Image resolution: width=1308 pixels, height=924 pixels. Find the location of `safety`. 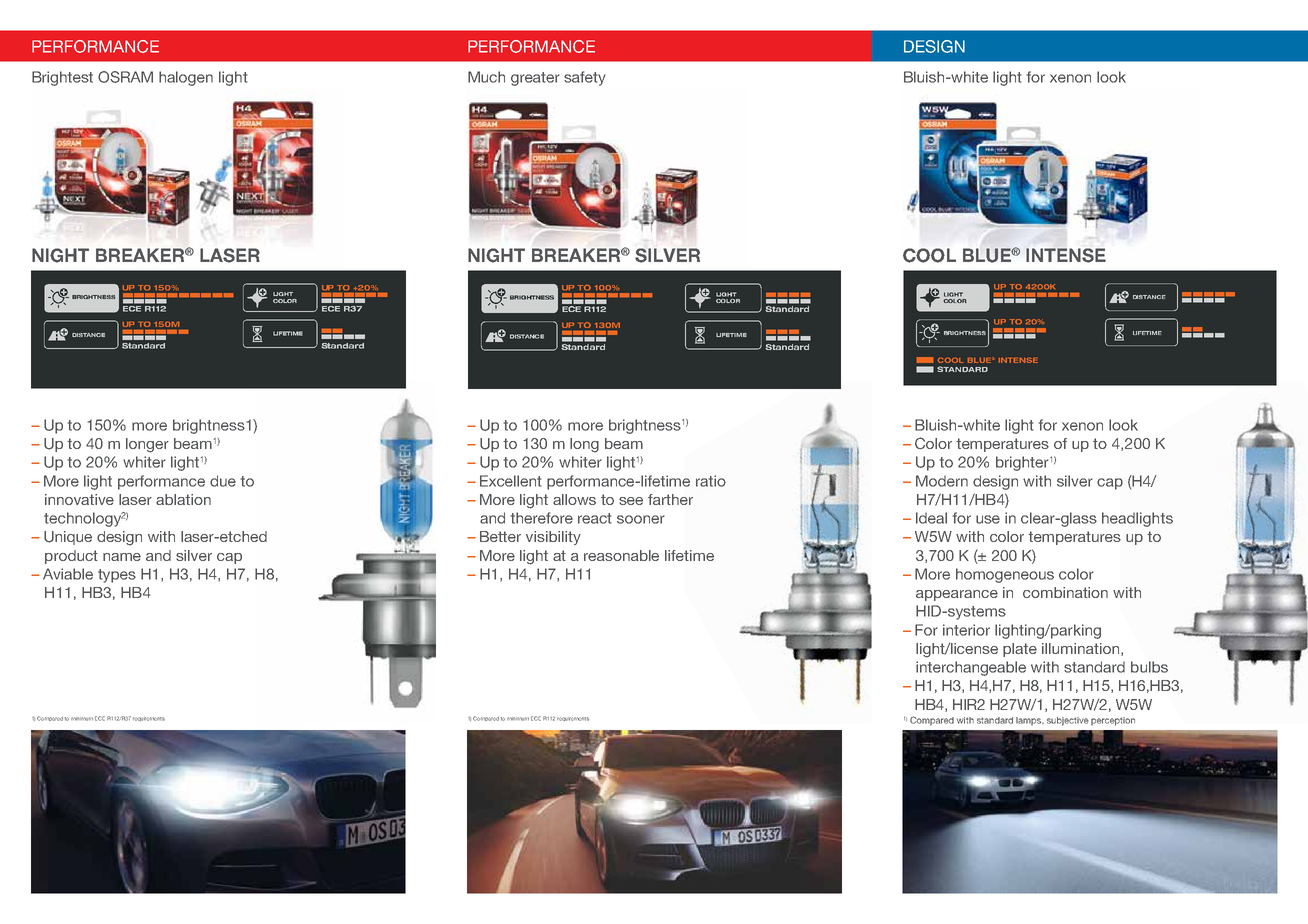

safety is located at coordinates (585, 78).
